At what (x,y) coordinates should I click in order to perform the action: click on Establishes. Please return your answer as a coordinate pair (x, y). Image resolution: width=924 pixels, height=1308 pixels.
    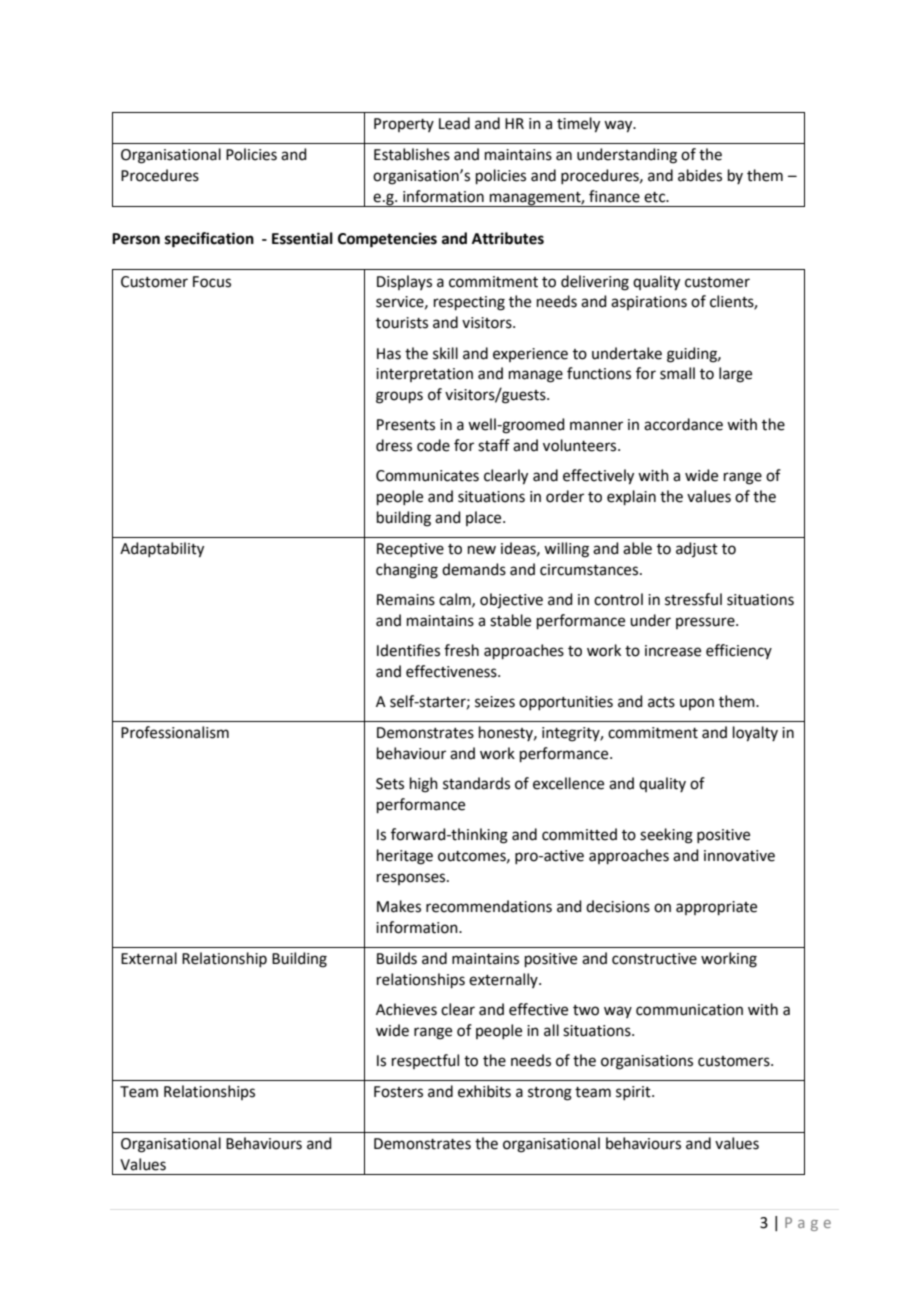
    Looking at the image, I should click on (412, 154).
